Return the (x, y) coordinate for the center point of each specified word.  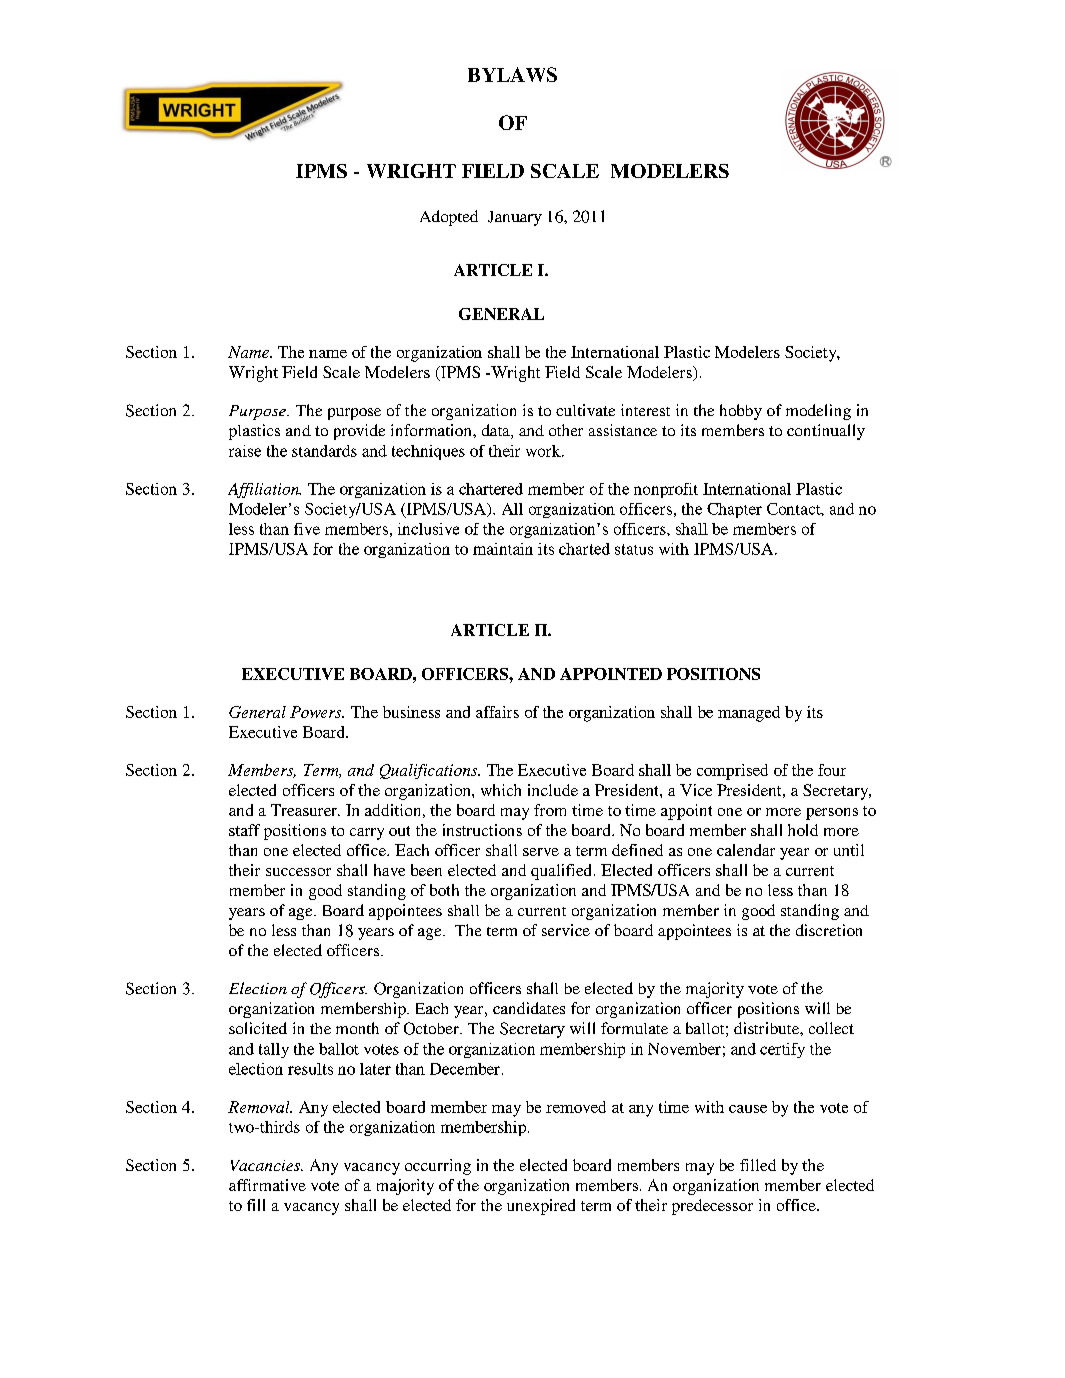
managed (749, 714)
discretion (829, 930)
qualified (563, 872)
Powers (317, 712)
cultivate (585, 410)
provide (359, 432)
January (515, 218)
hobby (741, 412)
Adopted (449, 218)
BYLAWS (512, 74)
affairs (497, 712)
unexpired (541, 1207)
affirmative (267, 1185)
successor (298, 872)
